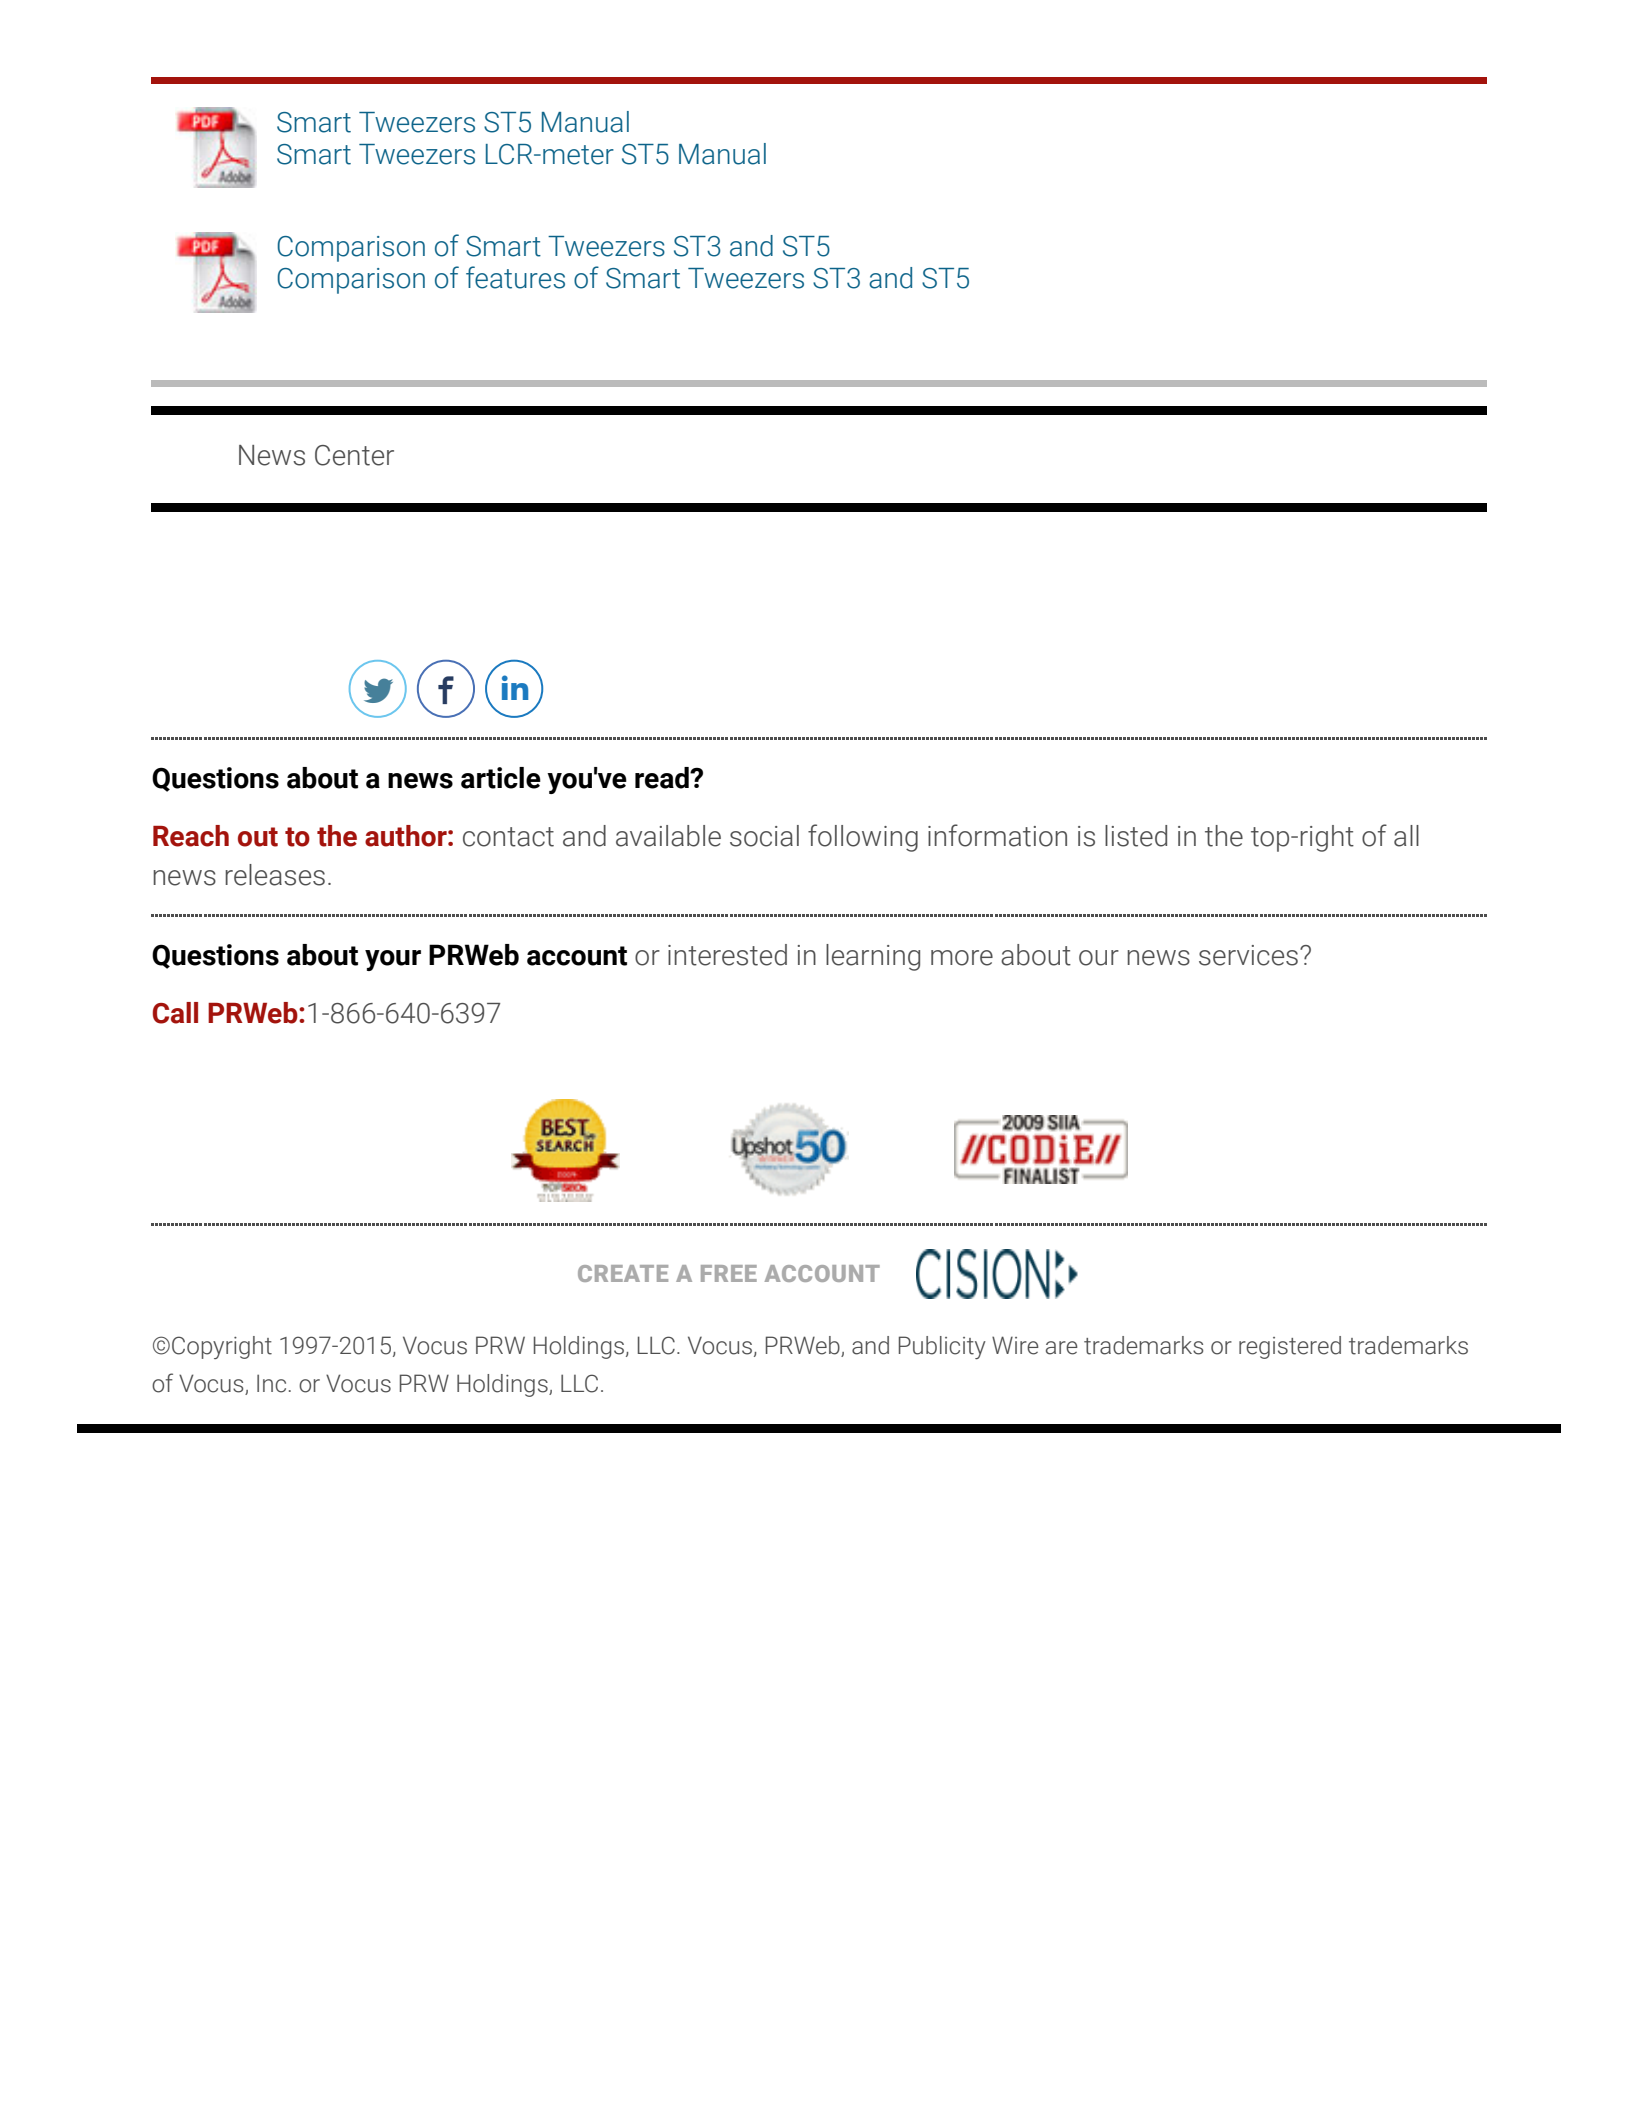  Describe the element at coordinates (515, 277) in the image. I see `features` at that location.
